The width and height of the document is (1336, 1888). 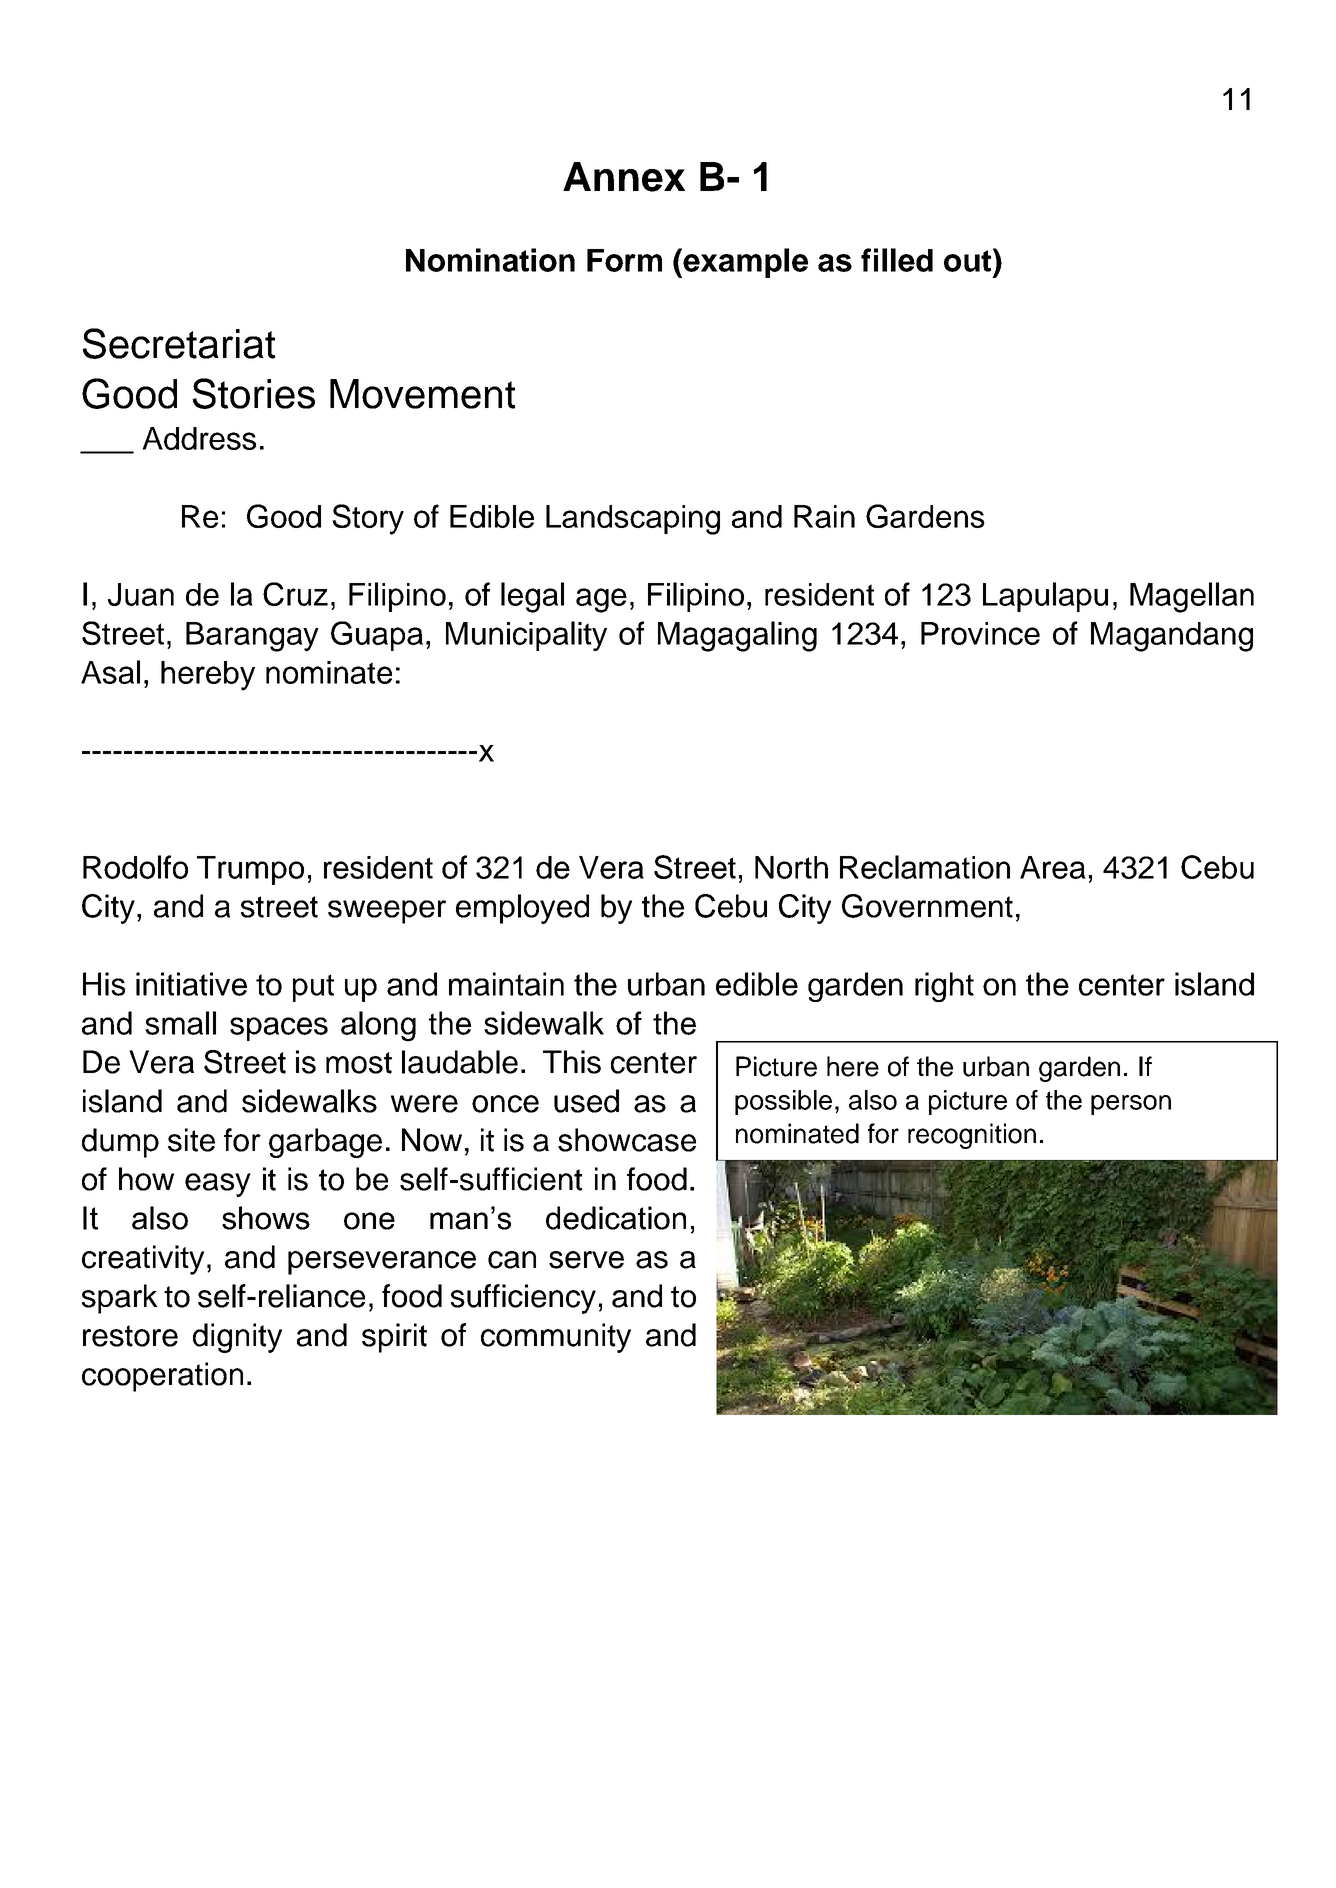 What do you see at coordinates (969, 260) in the document?
I see `out` at bounding box center [969, 260].
